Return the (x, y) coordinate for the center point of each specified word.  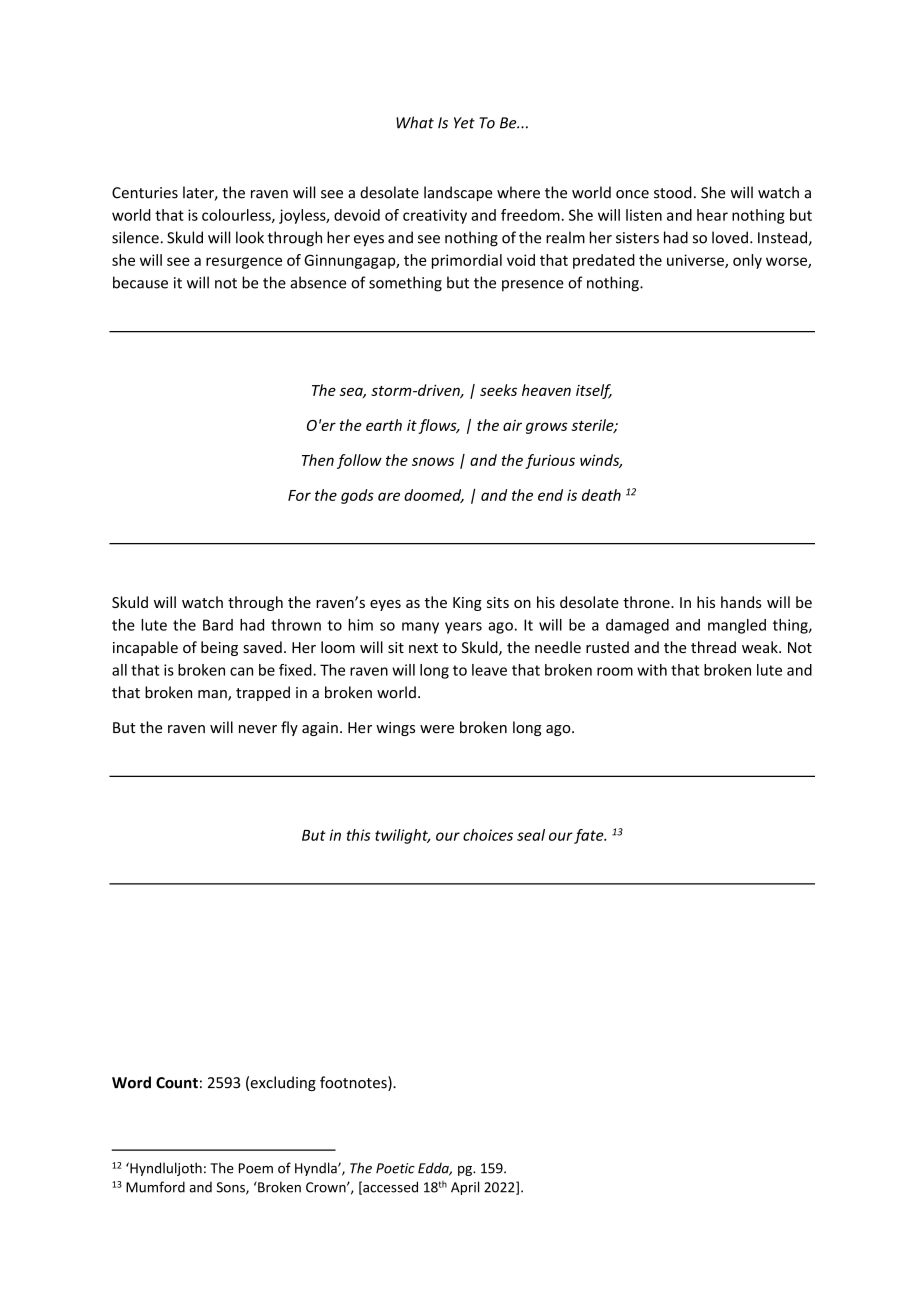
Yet (464, 123)
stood (673, 192)
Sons (232, 1188)
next (423, 648)
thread (713, 647)
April (465, 1188)
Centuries (145, 193)
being (219, 648)
